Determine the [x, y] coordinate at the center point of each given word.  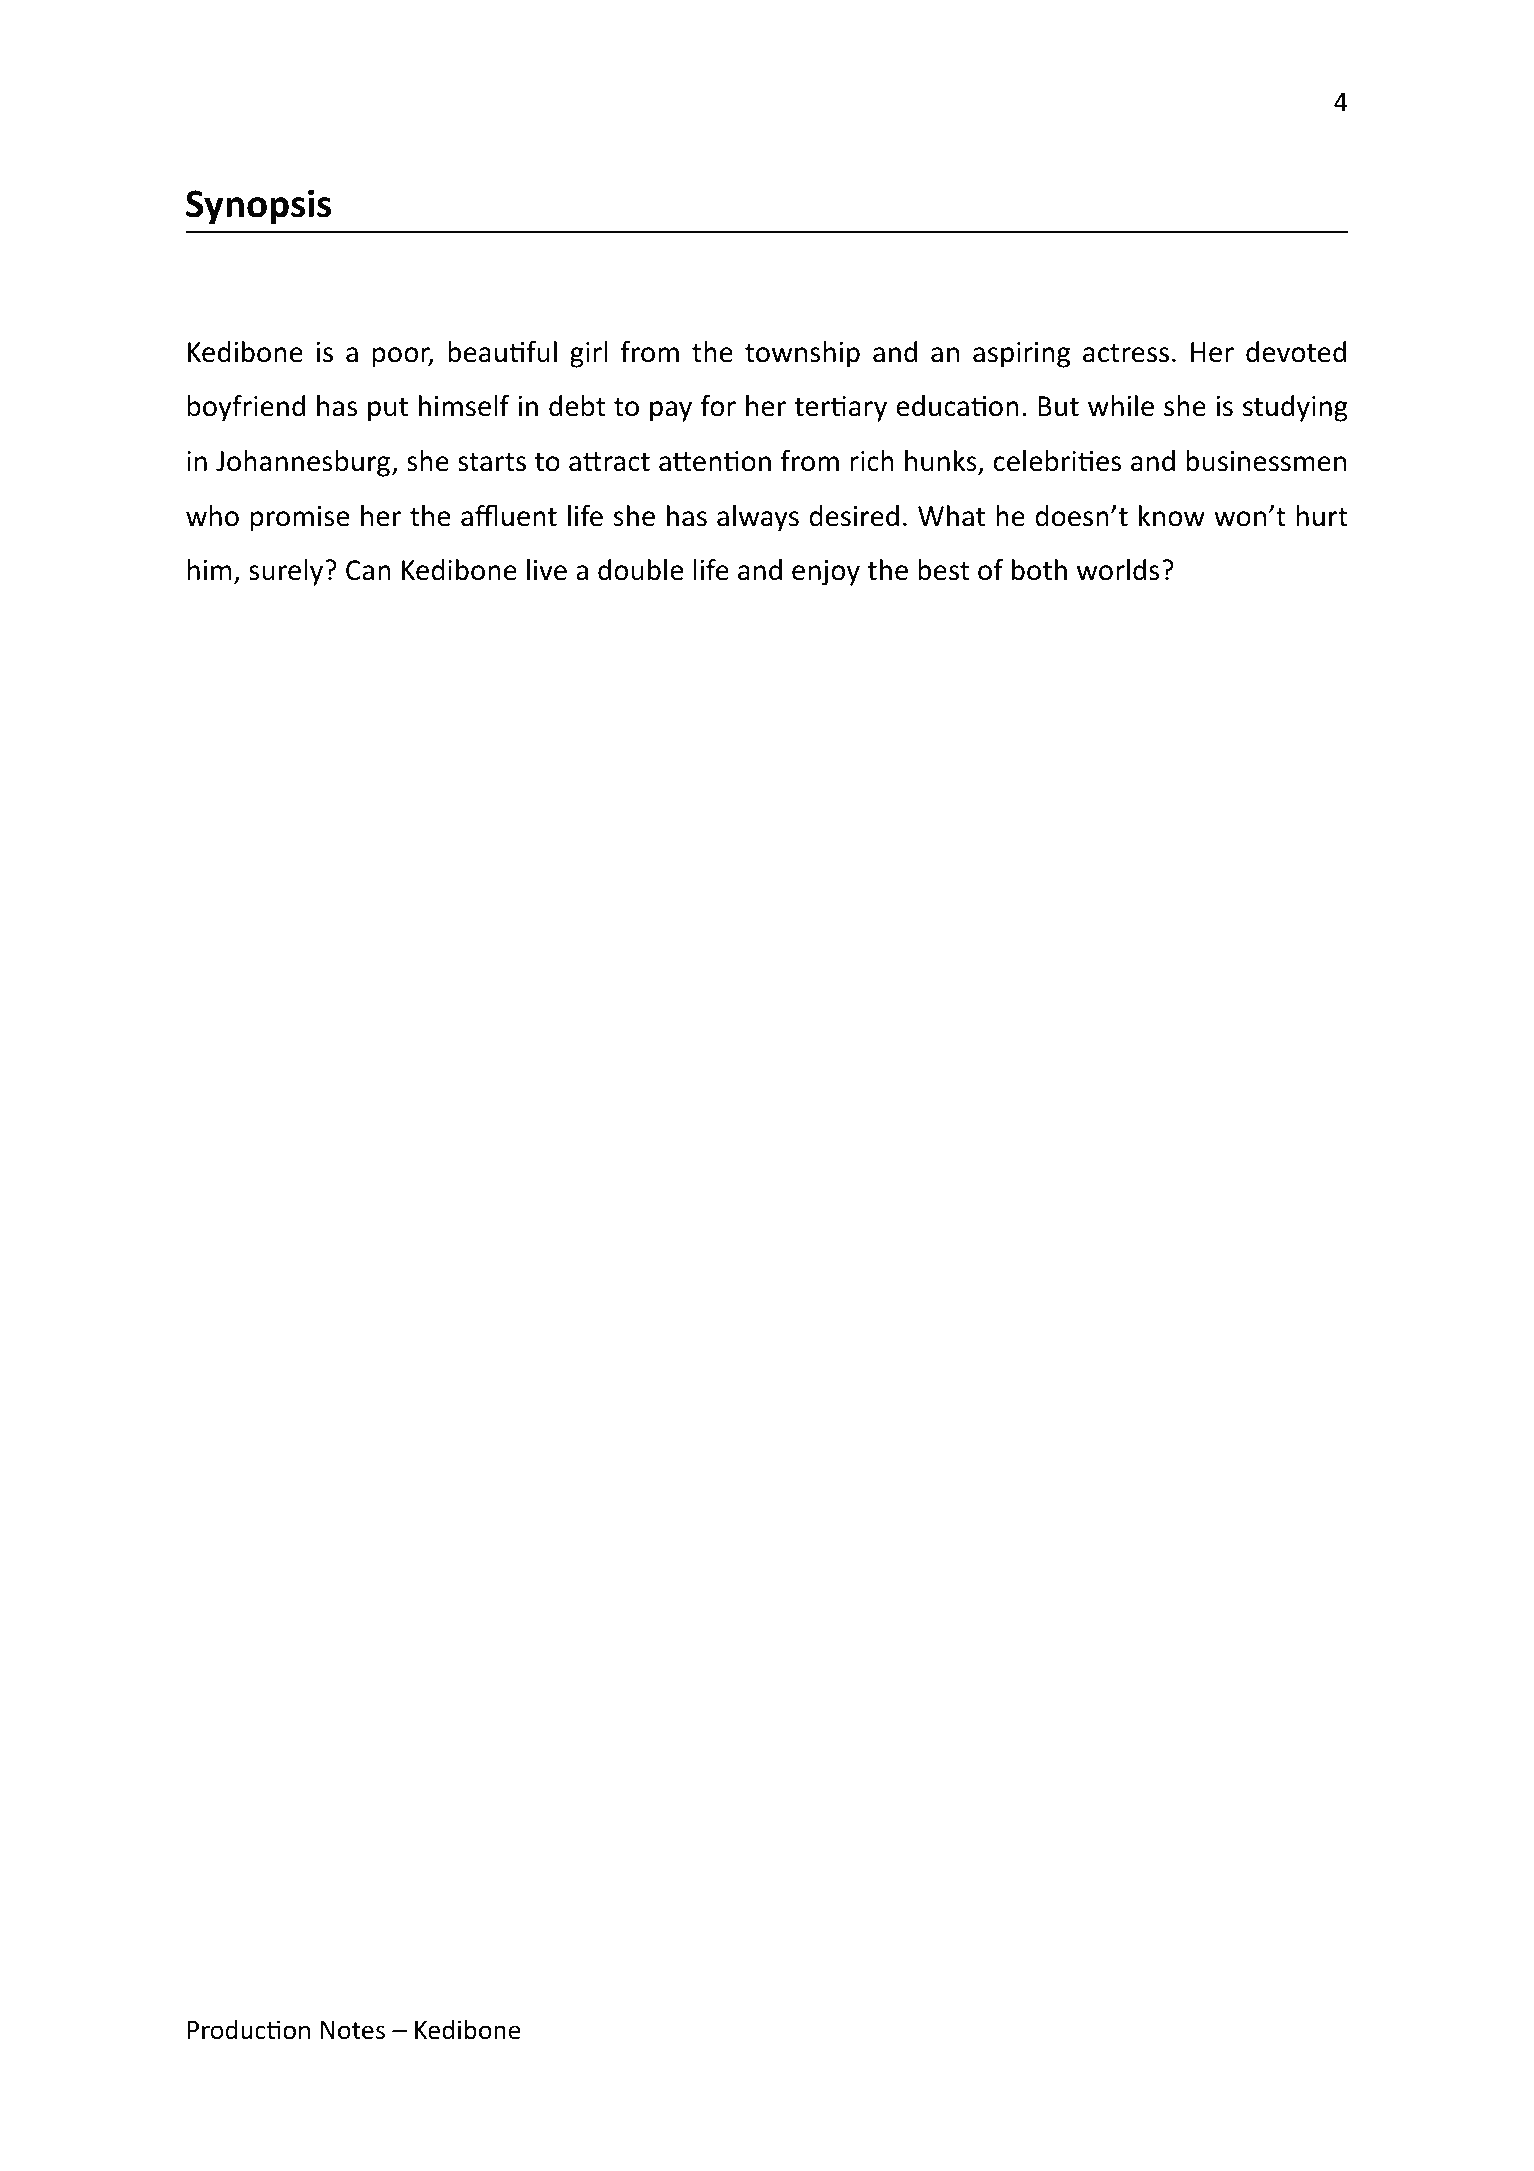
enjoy [826, 573]
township [802, 354]
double [640, 570]
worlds [1118, 570]
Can [368, 570]
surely [287, 572]
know [1172, 516]
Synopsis [258, 207]
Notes [353, 2030]
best [943, 570]
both [1039, 570]
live [547, 570]
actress [1126, 353]
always [758, 518]
